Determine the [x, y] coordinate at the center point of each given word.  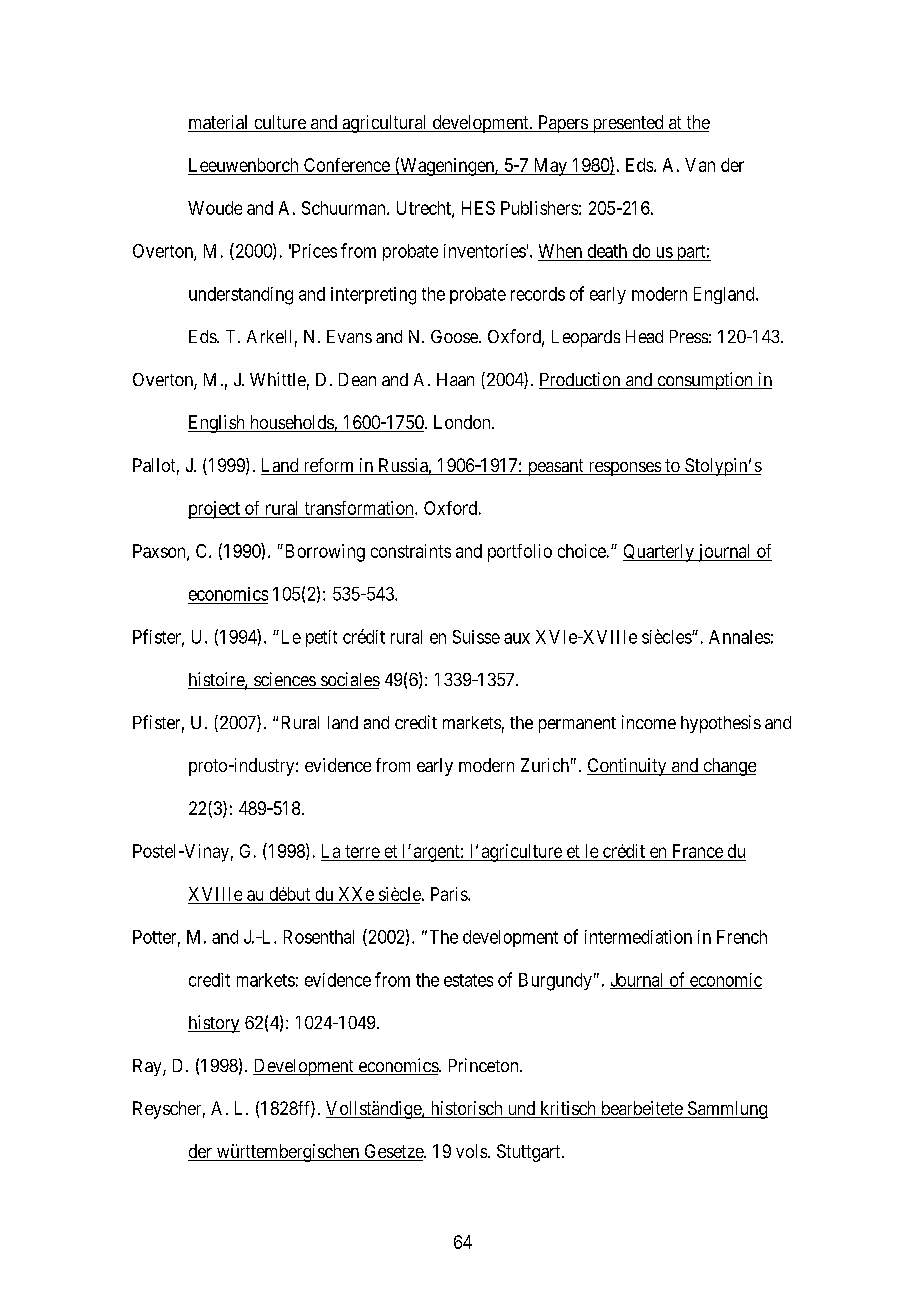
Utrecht [425, 209]
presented [628, 124]
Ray [148, 1067]
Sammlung [726, 1110]
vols [471, 1151]
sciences [284, 680]
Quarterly [659, 553]
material [219, 123]
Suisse [476, 637]
